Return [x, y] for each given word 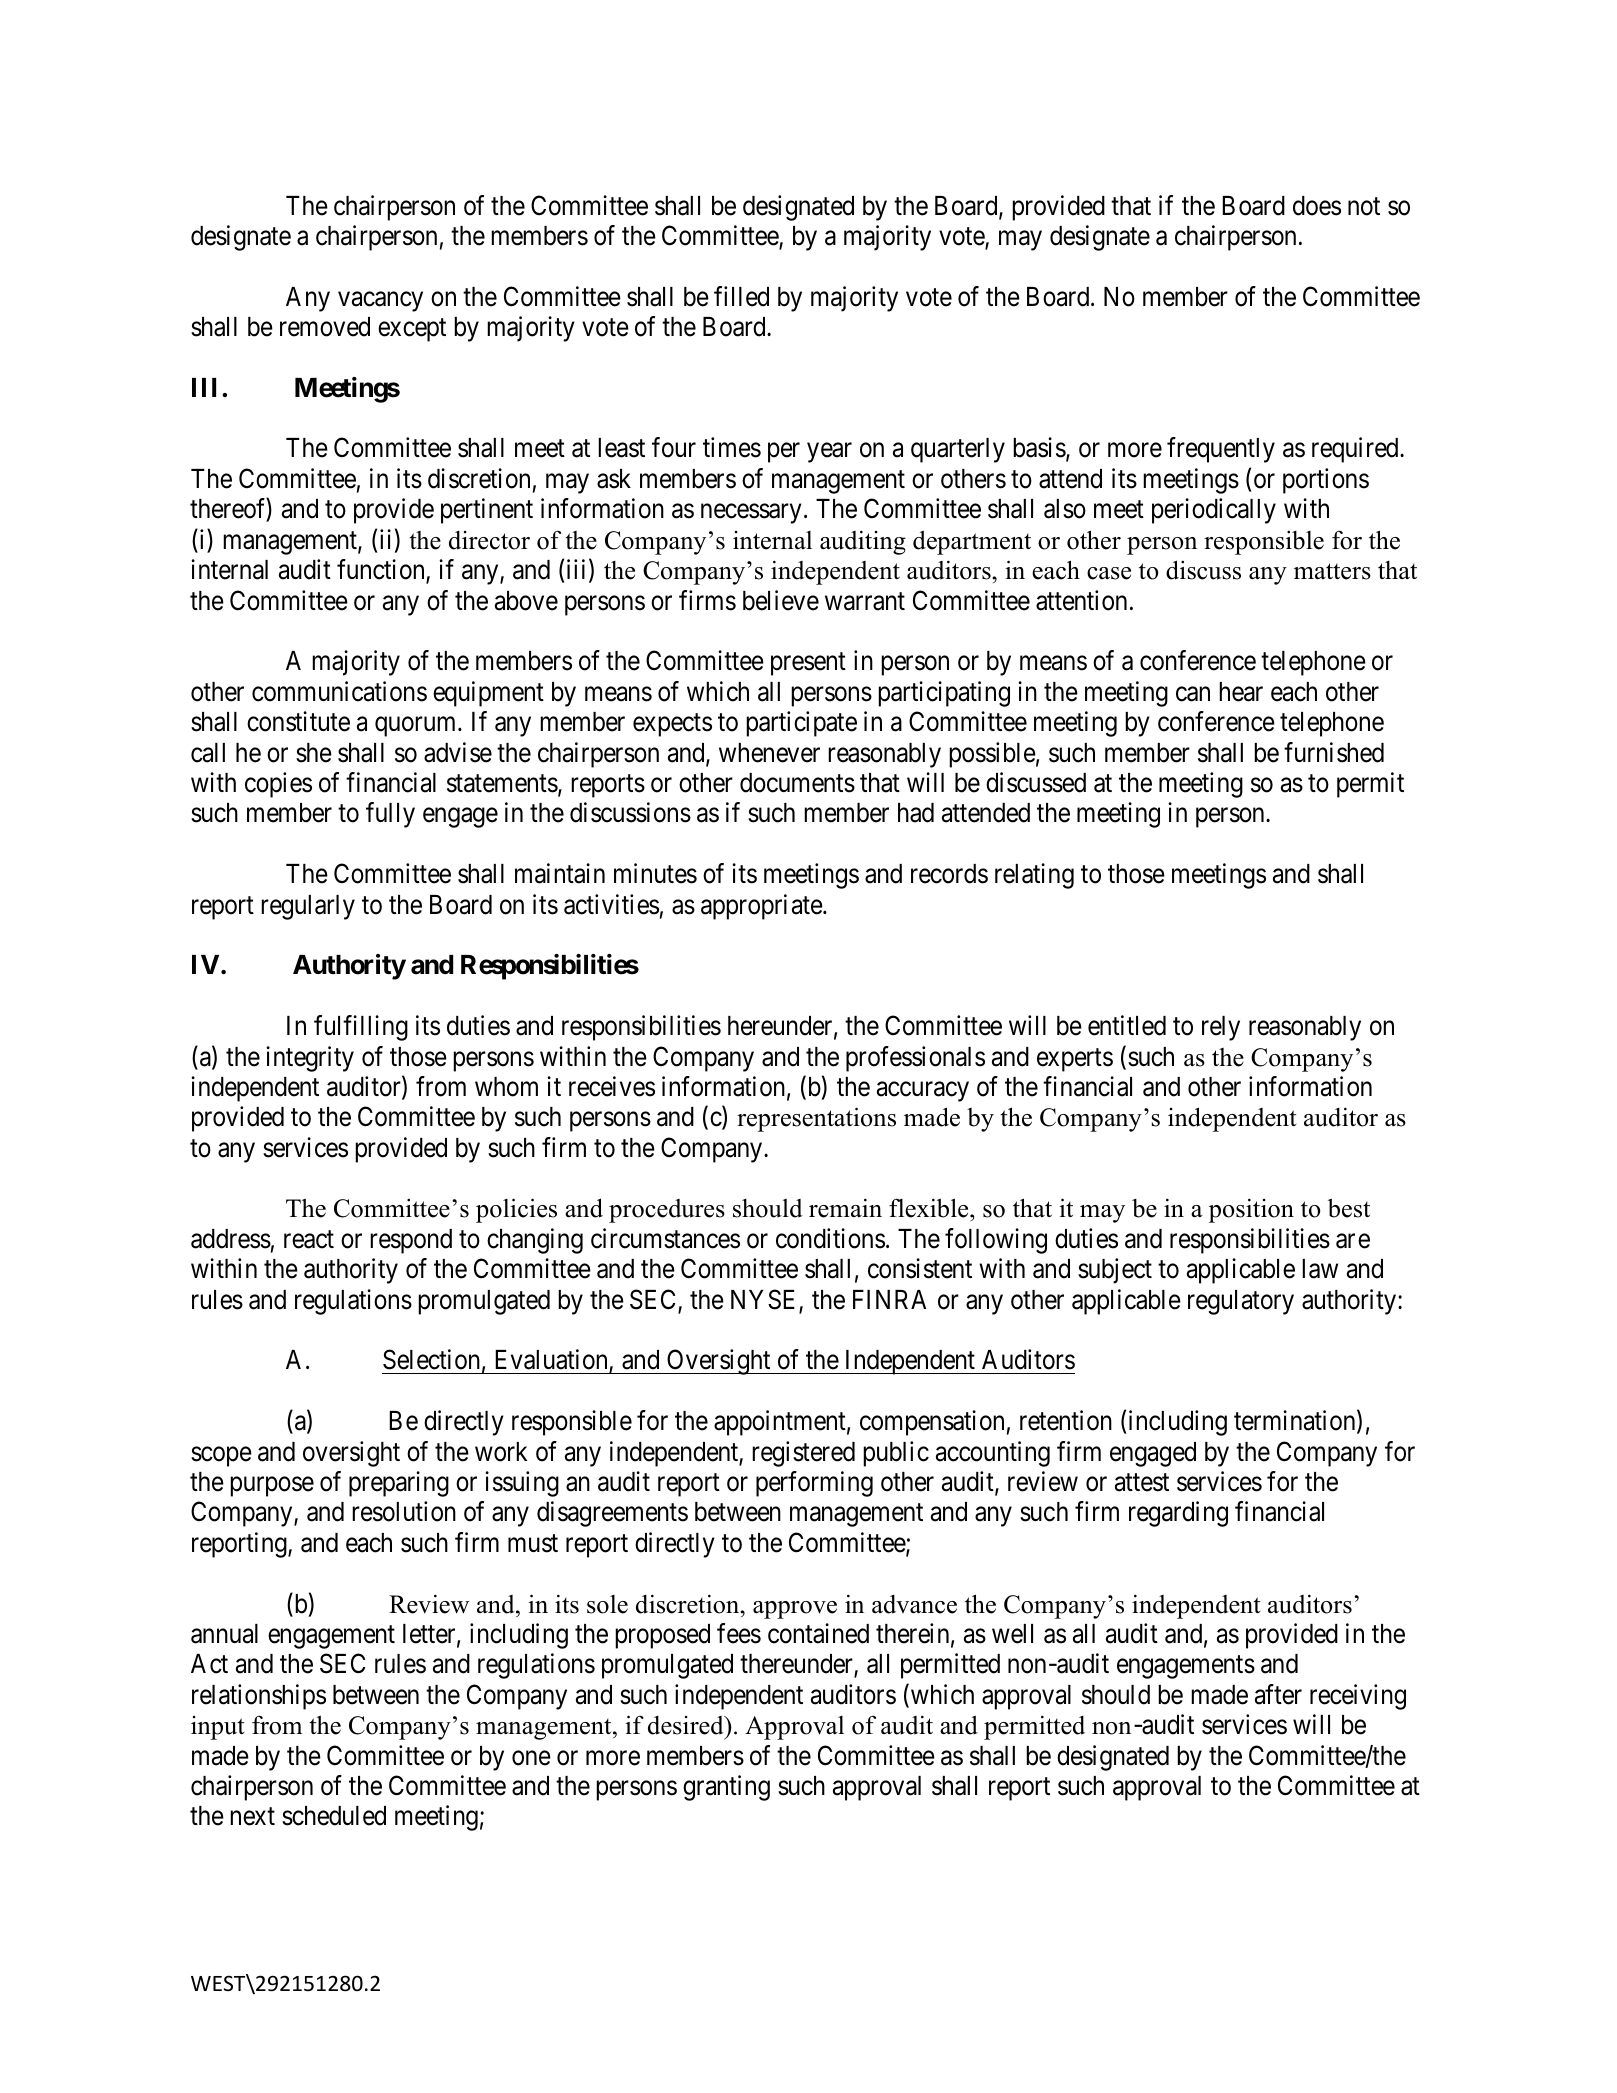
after [1278, 1694]
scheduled [334, 1816]
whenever [769, 753]
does [1317, 206]
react [309, 1240]
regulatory [1241, 1302]
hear [1241, 692]
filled [741, 296]
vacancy [380, 301]
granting [726, 1788]
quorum [417, 727]
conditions [830, 1238]
